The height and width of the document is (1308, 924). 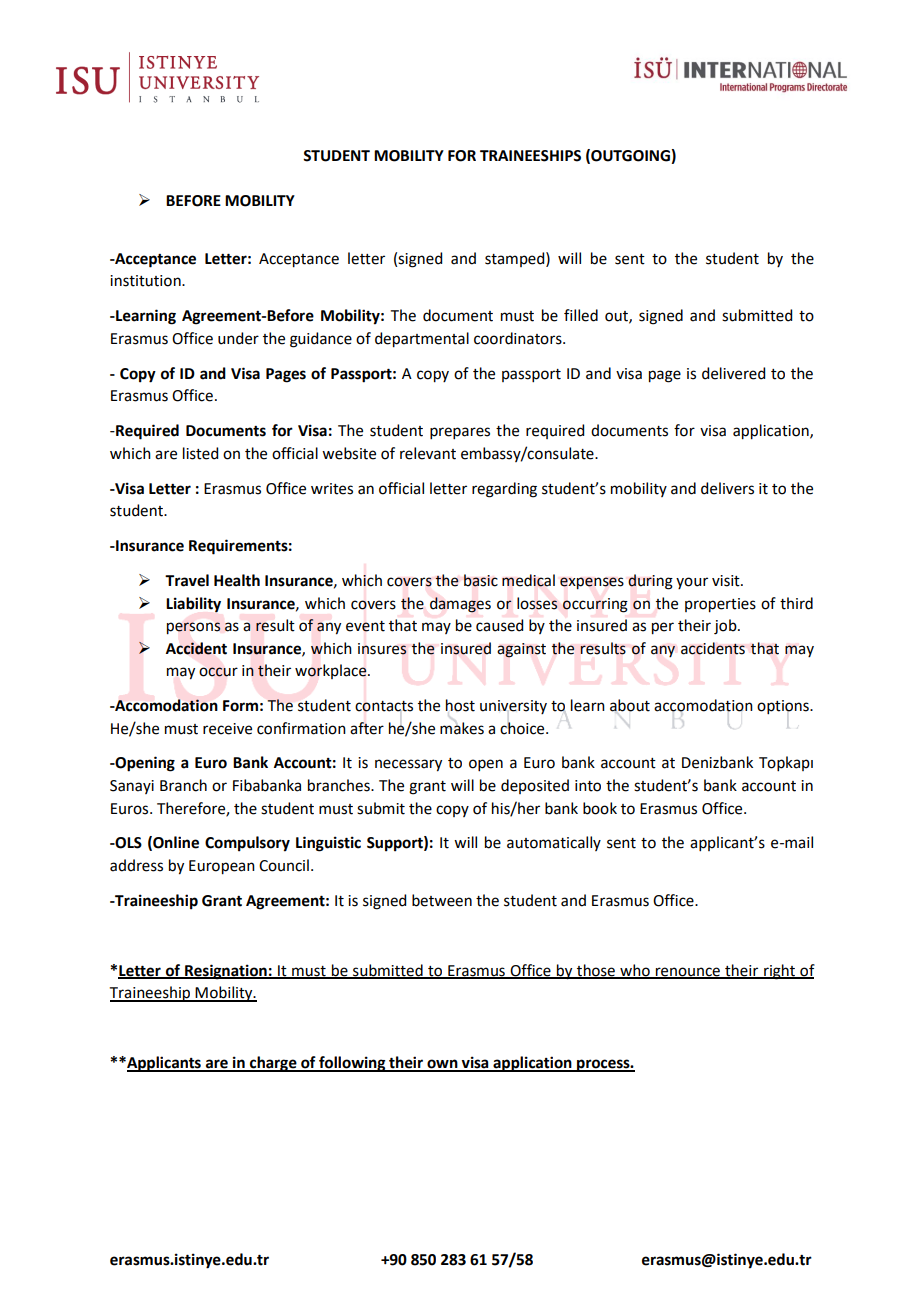 What do you see at coordinates (460, 705) in the document?
I see `host` at bounding box center [460, 705].
